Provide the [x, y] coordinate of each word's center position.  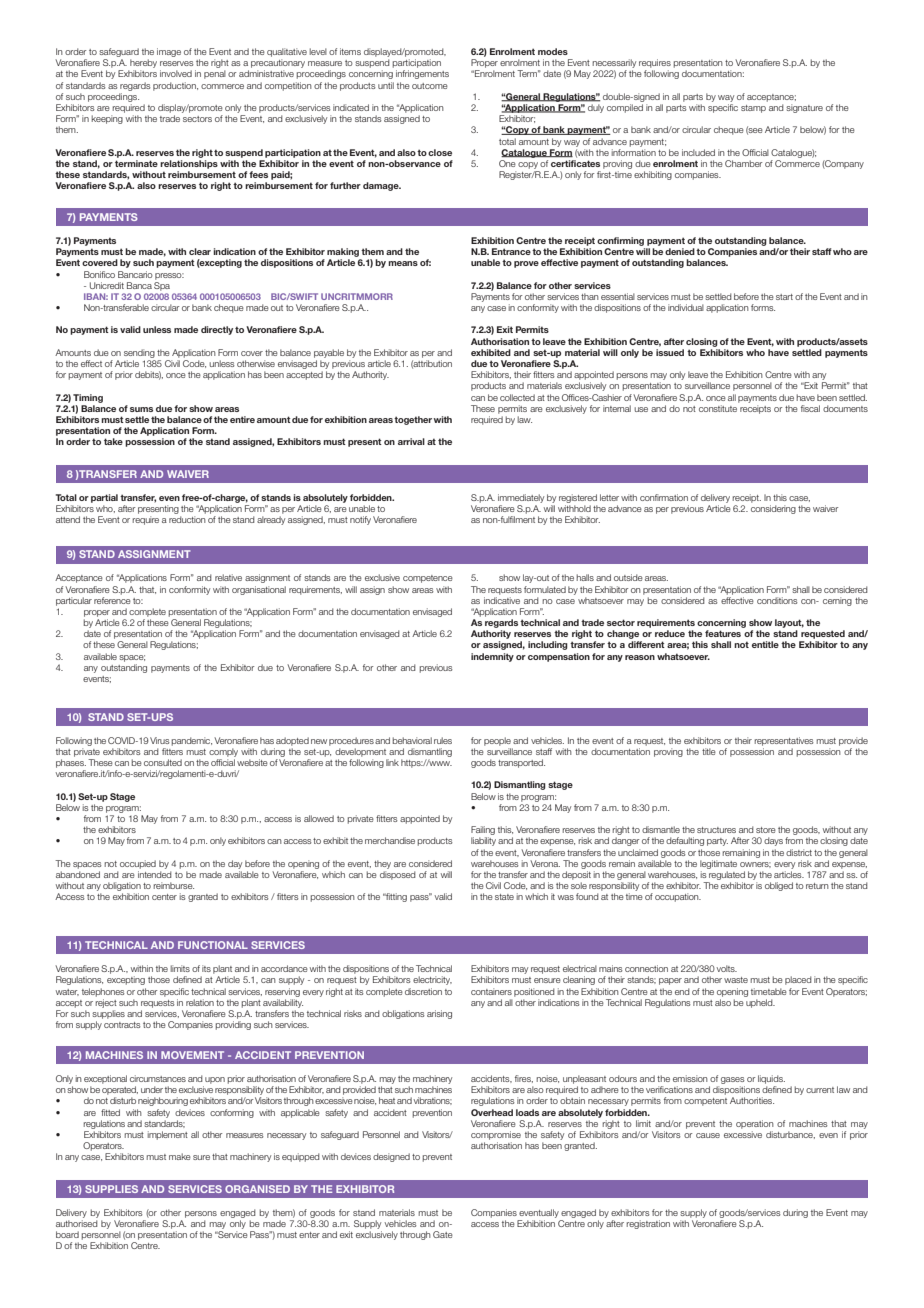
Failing [483, 832]
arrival [411, 441]
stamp [753, 109]
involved [176, 73]
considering [773, 509]
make [180, 1156]
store [766, 830]
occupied [138, 864]
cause [708, 1135]
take [113, 441]
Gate [443, 1234]
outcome [430, 86]
